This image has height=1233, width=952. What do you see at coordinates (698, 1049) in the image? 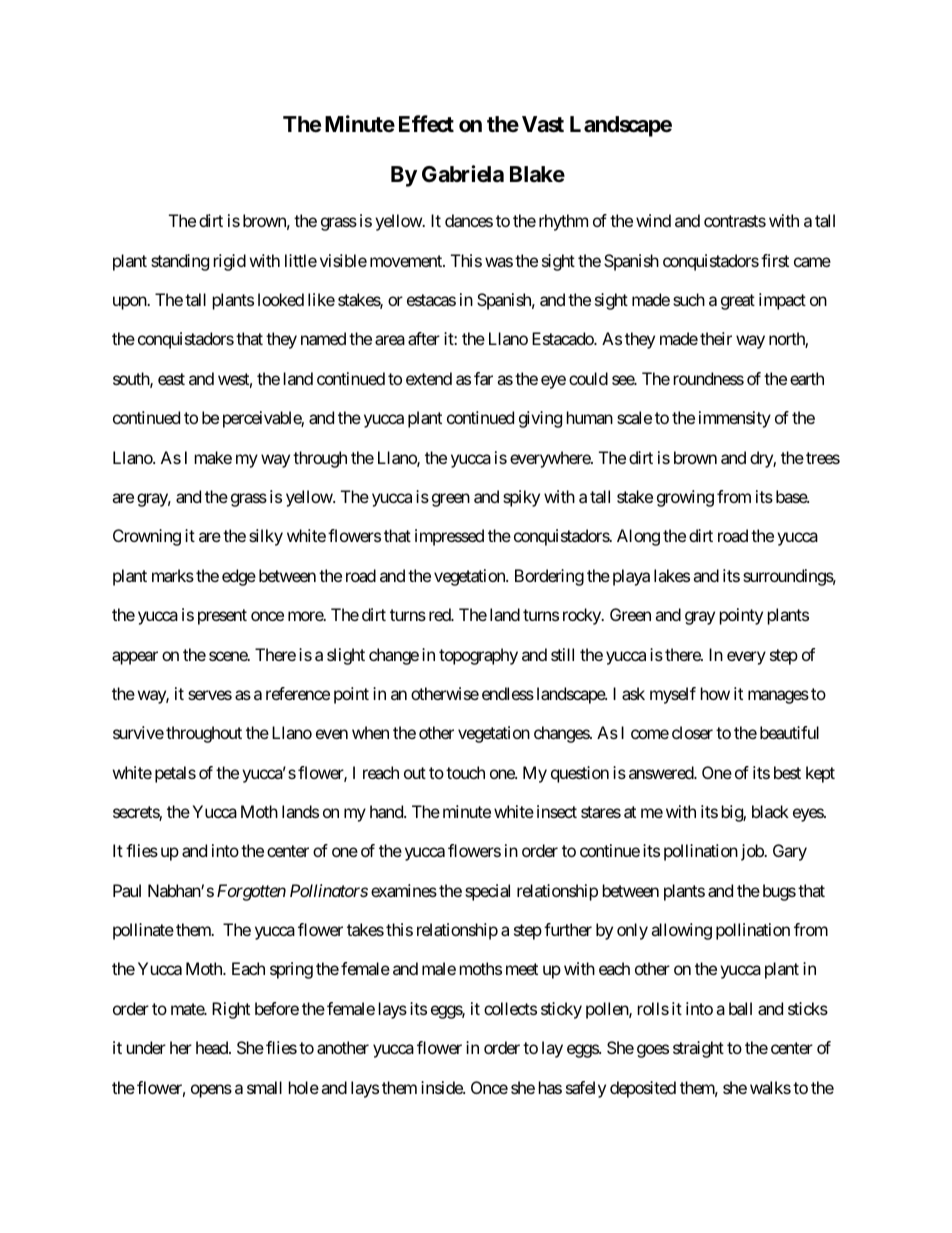
I see `straight` at bounding box center [698, 1049].
